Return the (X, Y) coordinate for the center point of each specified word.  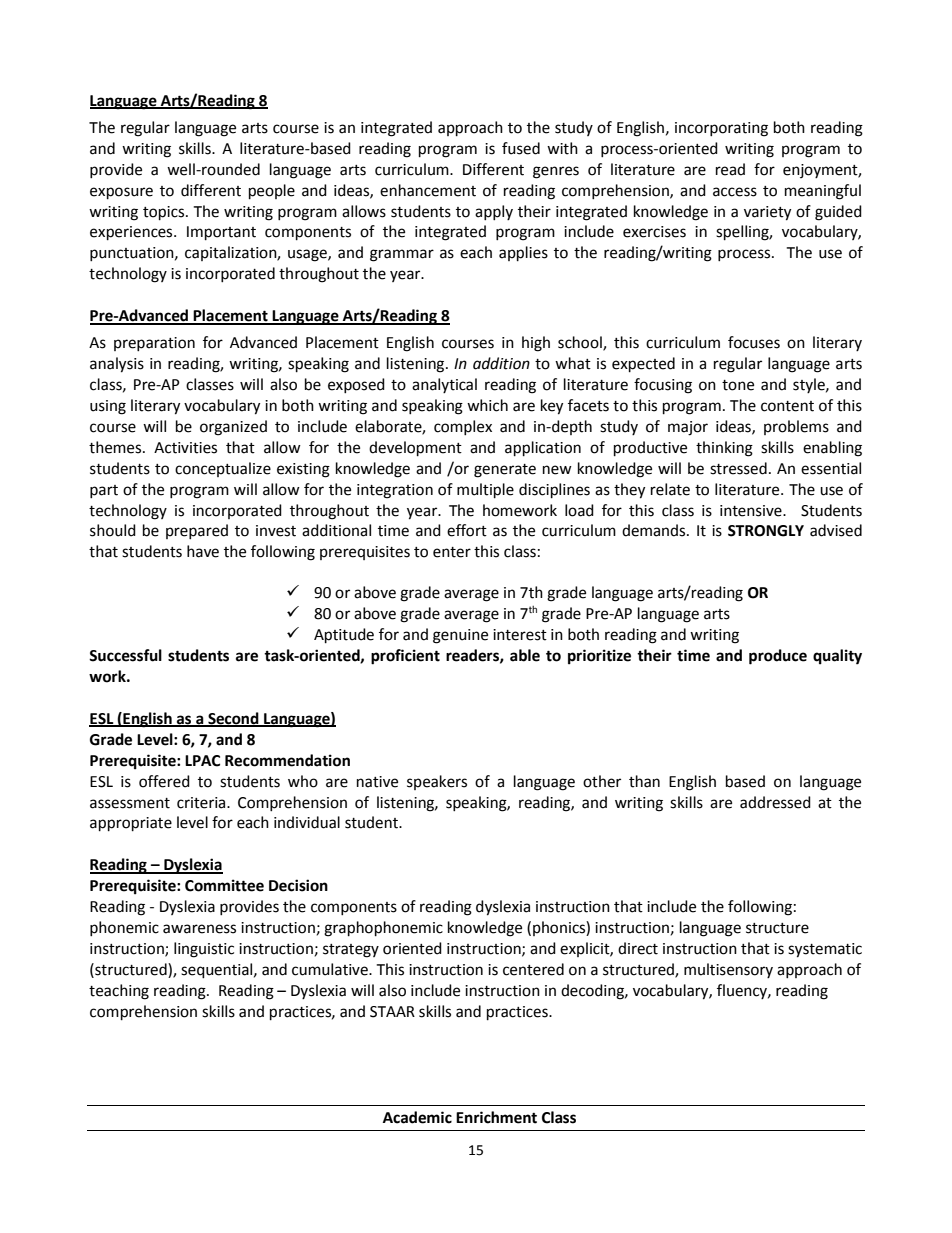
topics (165, 213)
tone (738, 385)
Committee (224, 885)
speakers (437, 782)
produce (778, 657)
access (735, 192)
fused (521, 148)
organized (233, 428)
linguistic (204, 950)
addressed (775, 802)
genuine (460, 636)
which (487, 405)
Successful (125, 655)
